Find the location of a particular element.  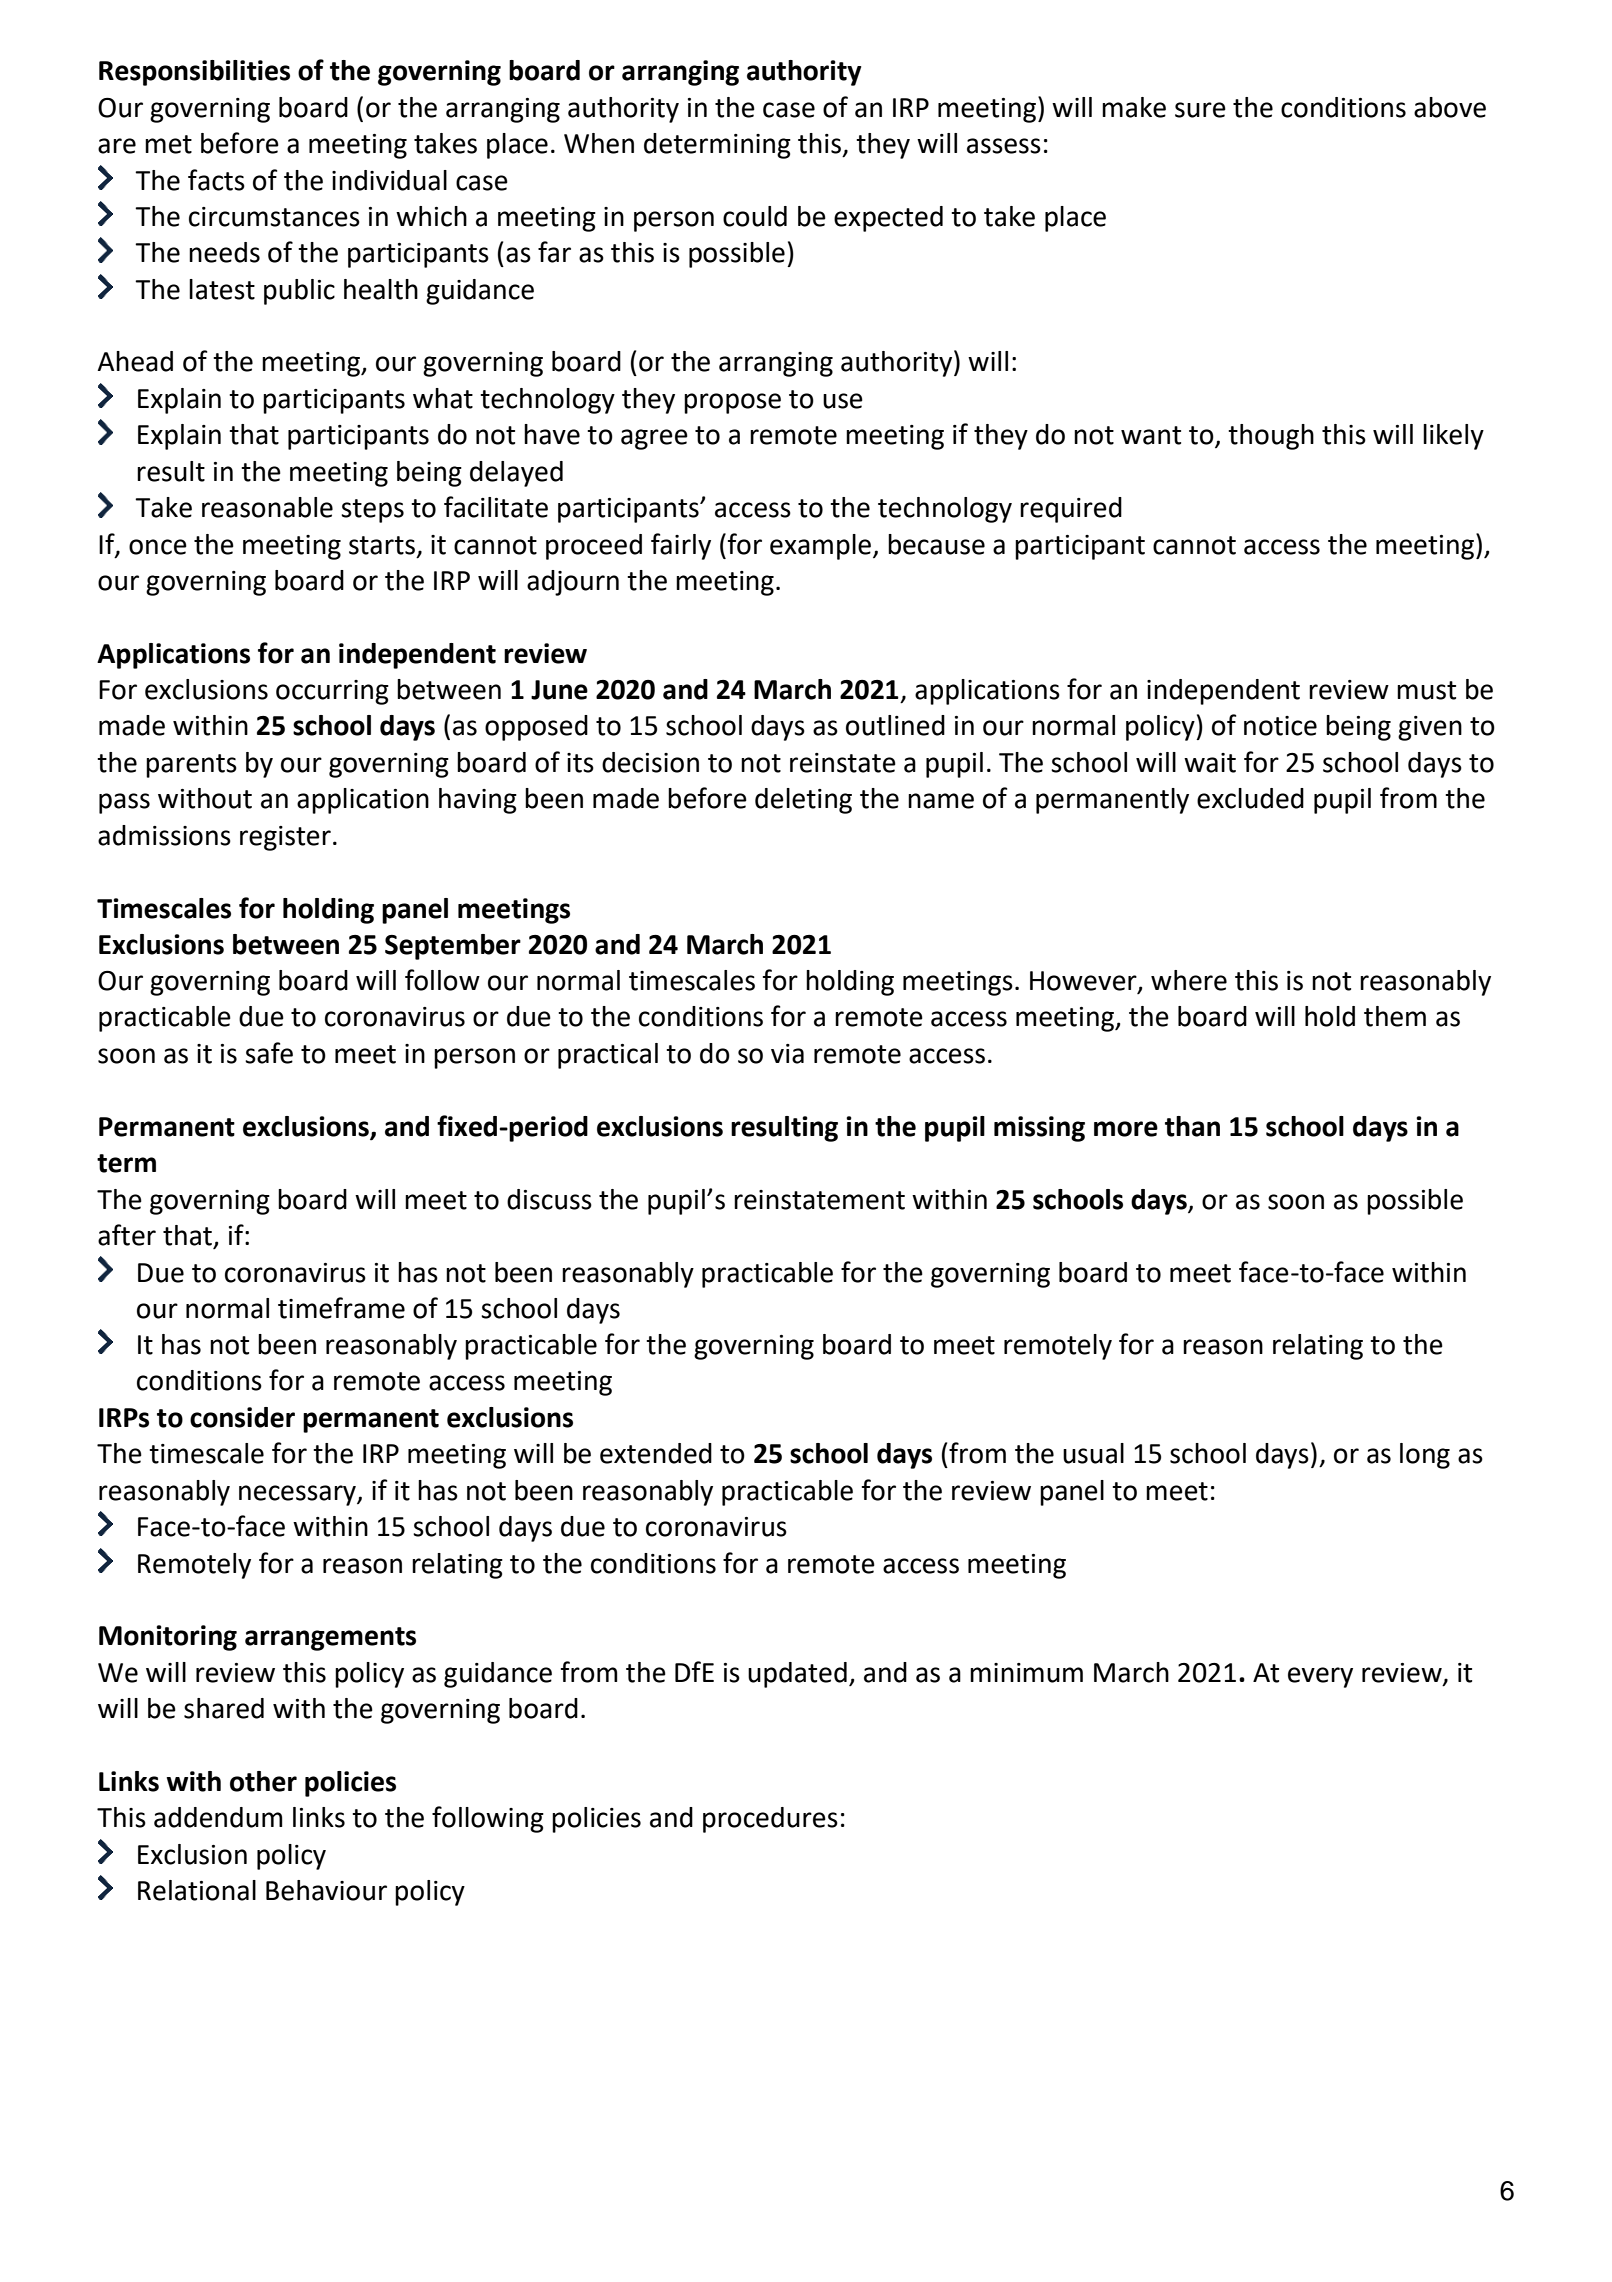

starts is located at coordinates (382, 545).
